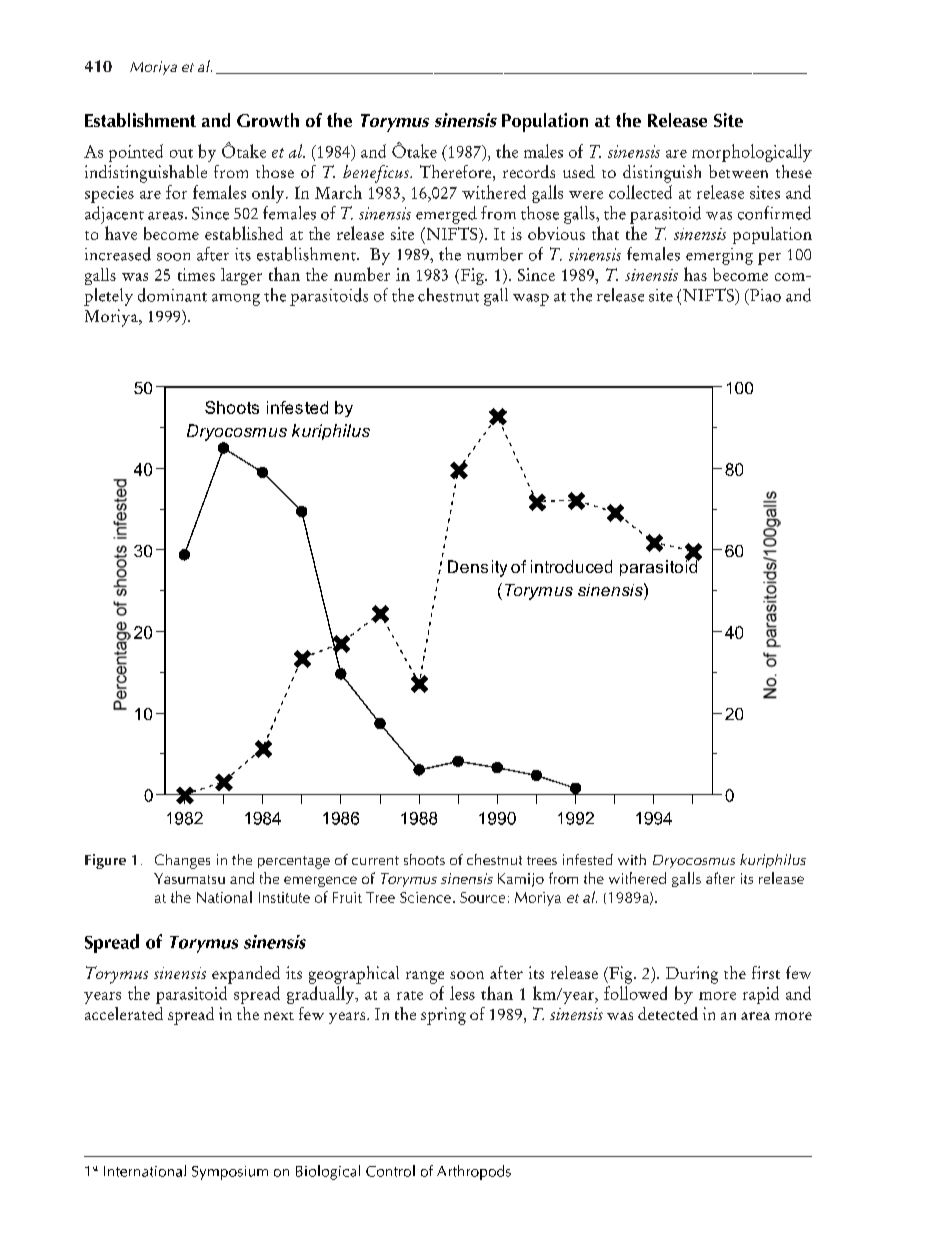  What do you see at coordinates (477, 568) in the document?
I see `Density` at bounding box center [477, 568].
